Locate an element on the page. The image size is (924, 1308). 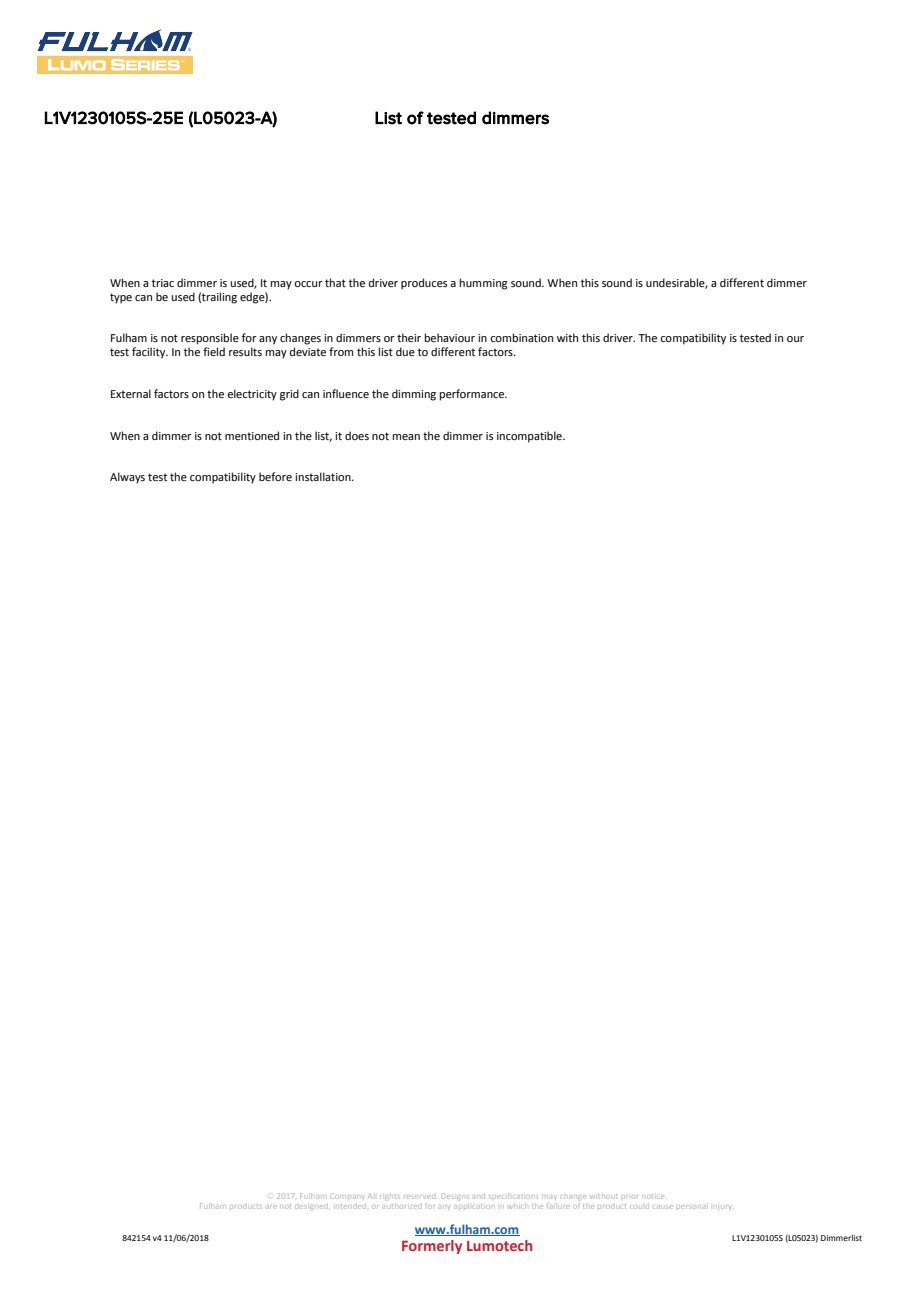
responsible is located at coordinates (210, 339).
